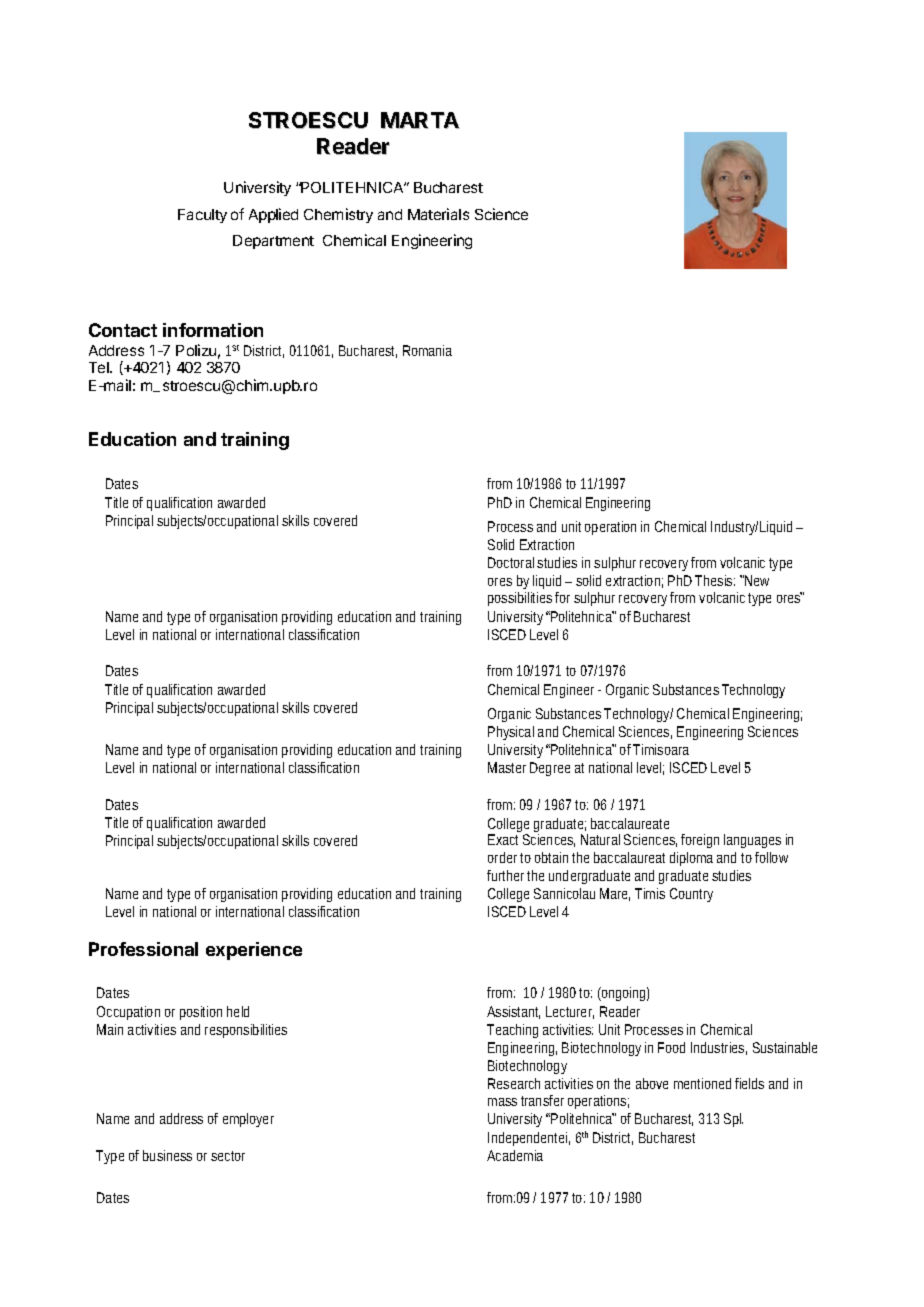 The height and width of the page is (1307, 924). What do you see at coordinates (502, 1102) in the page?
I see `mass` at bounding box center [502, 1102].
